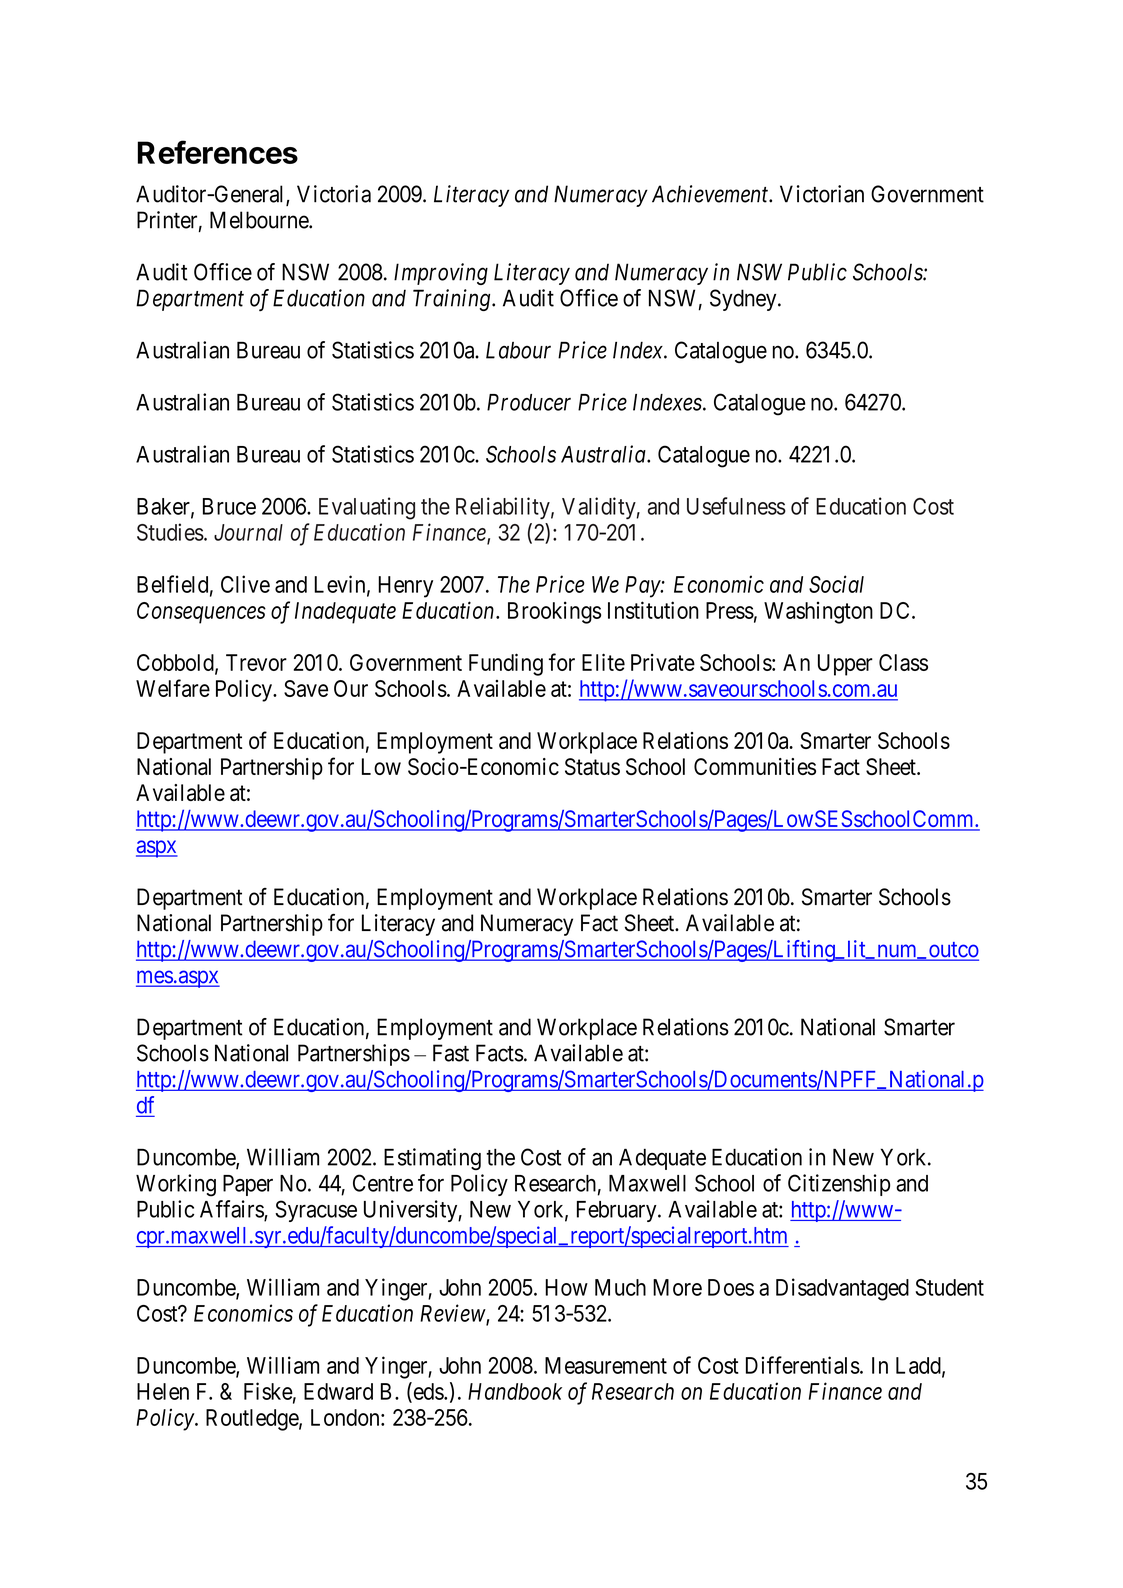 The image size is (1123, 1588). What do you see at coordinates (529, 402) in the screenshot?
I see `Producer` at bounding box center [529, 402].
